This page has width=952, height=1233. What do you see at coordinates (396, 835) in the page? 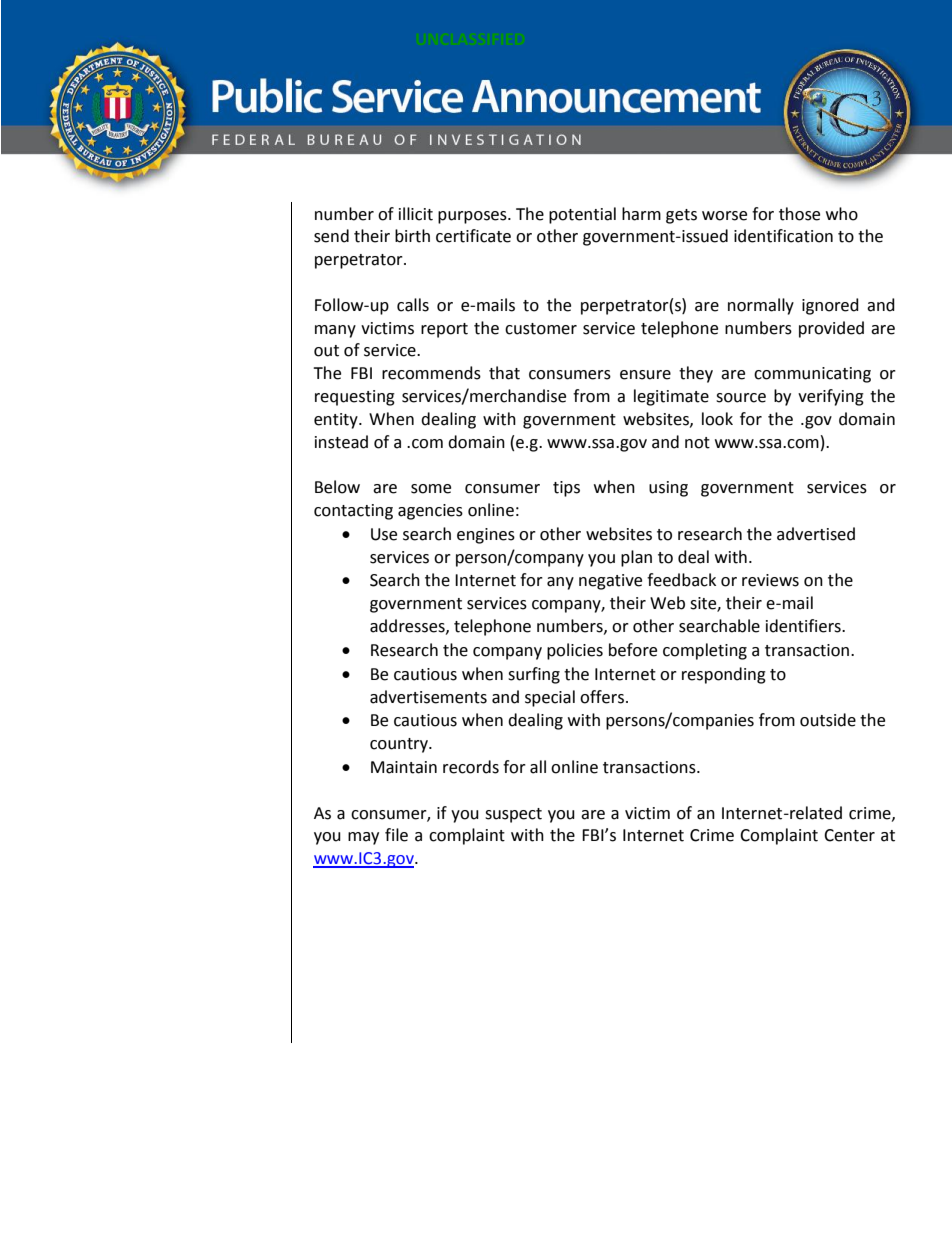
I see `file` at bounding box center [396, 835].
